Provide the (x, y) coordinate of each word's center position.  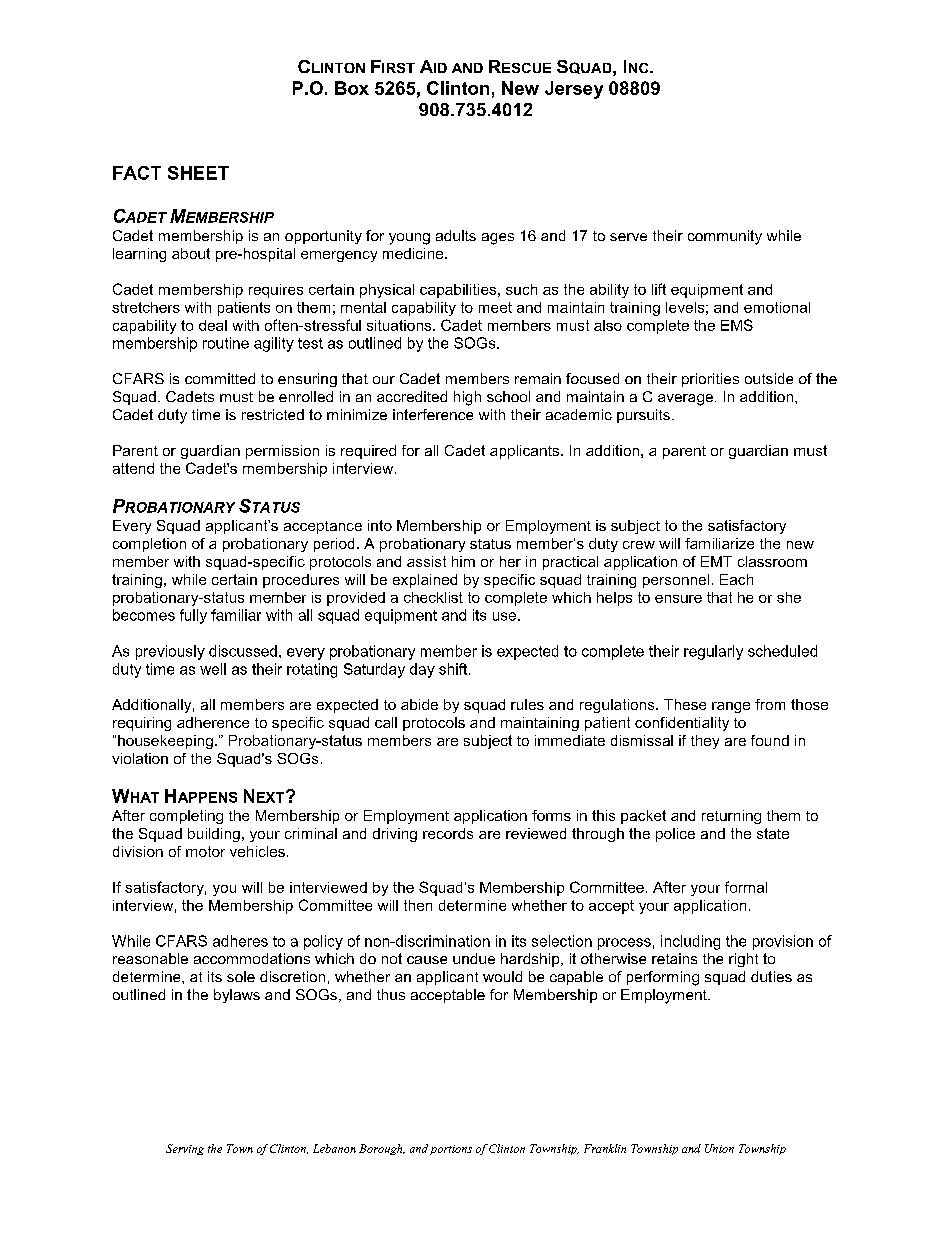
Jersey (574, 90)
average (685, 400)
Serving (185, 1149)
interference (433, 414)
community (725, 237)
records (448, 833)
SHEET (198, 173)
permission (282, 452)
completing (186, 817)
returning (731, 817)
